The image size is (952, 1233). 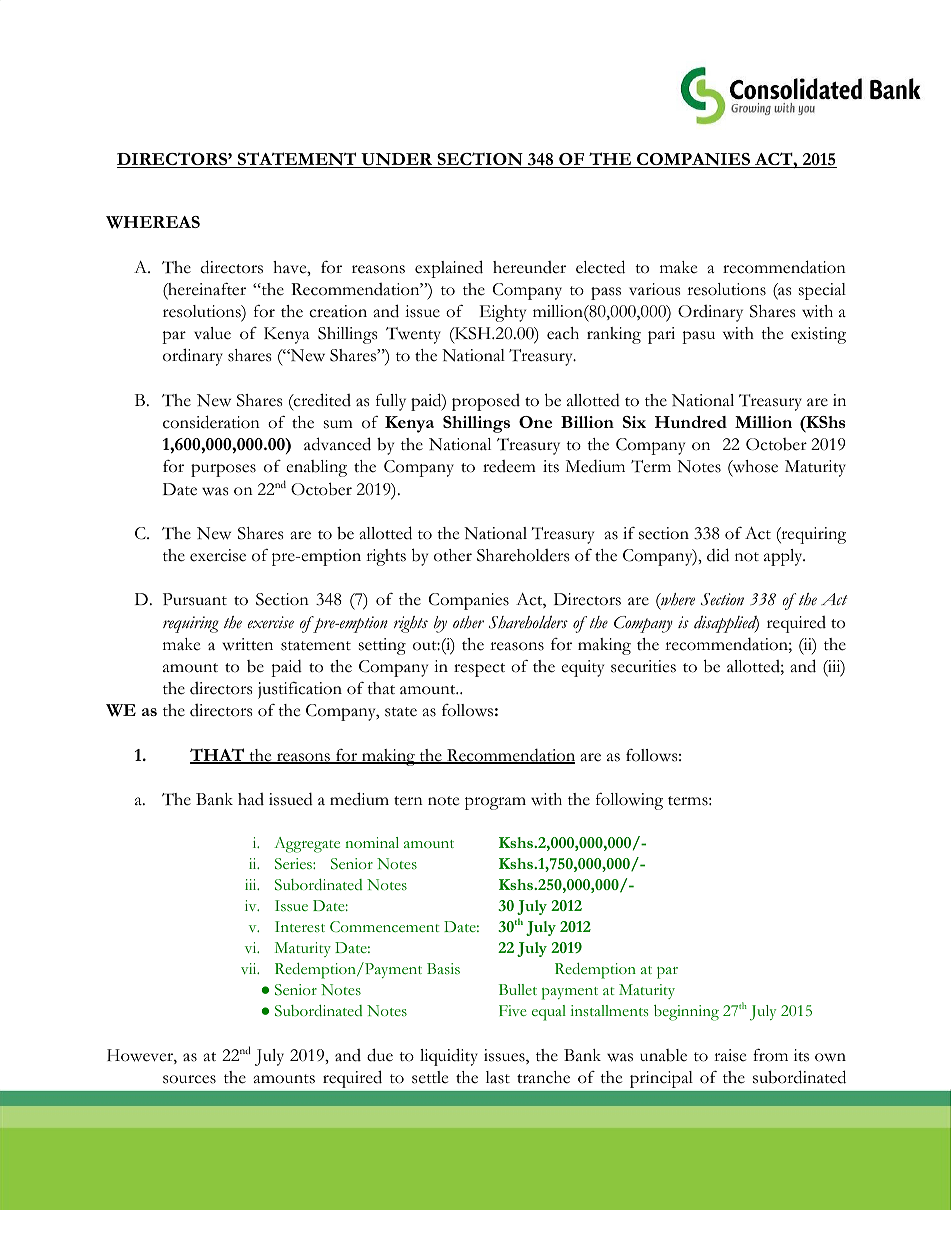 What do you see at coordinates (770, 1055) in the screenshot?
I see `from` at bounding box center [770, 1055].
